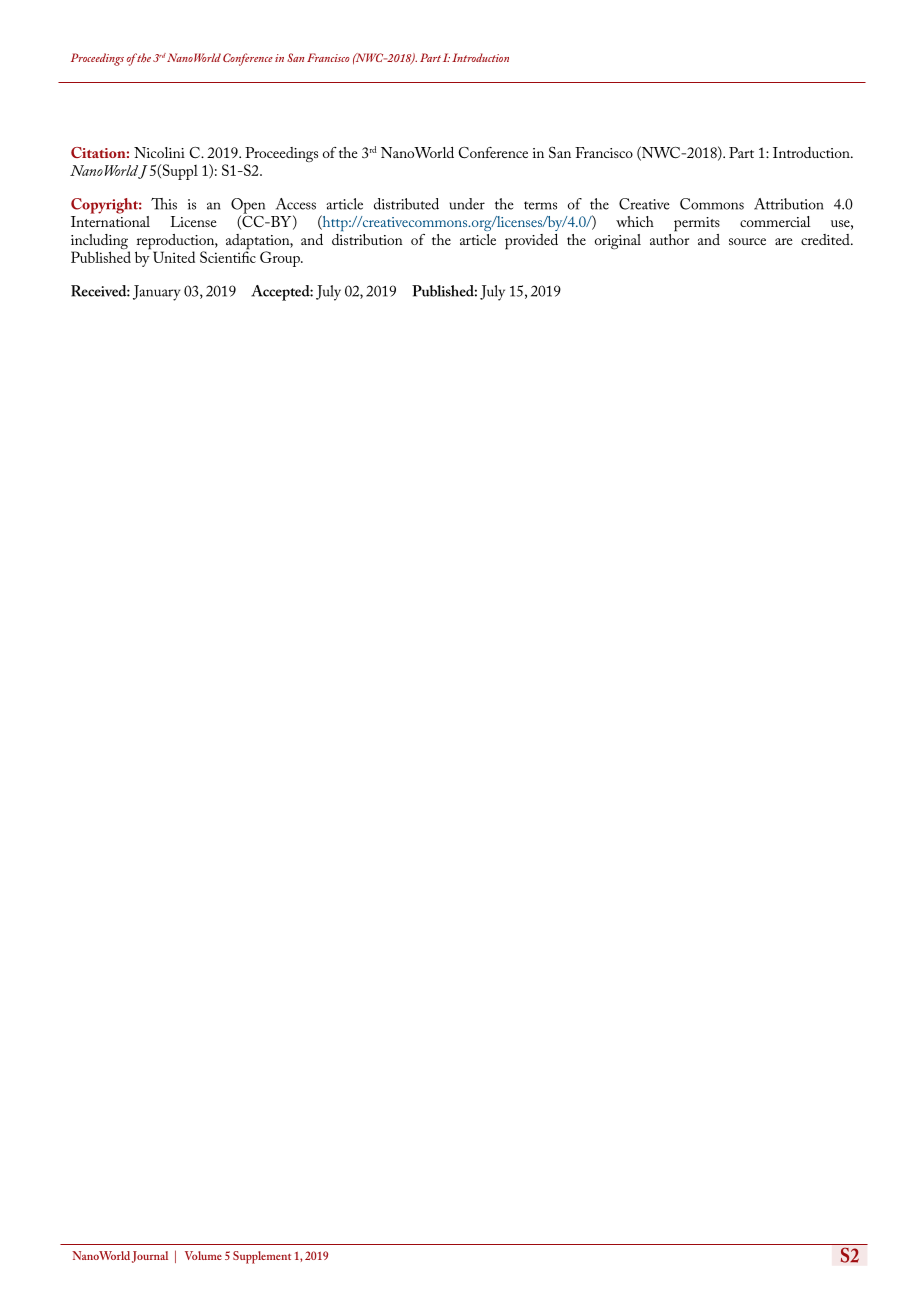  Describe the element at coordinates (100, 243) in the page. I see `including` at that location.
